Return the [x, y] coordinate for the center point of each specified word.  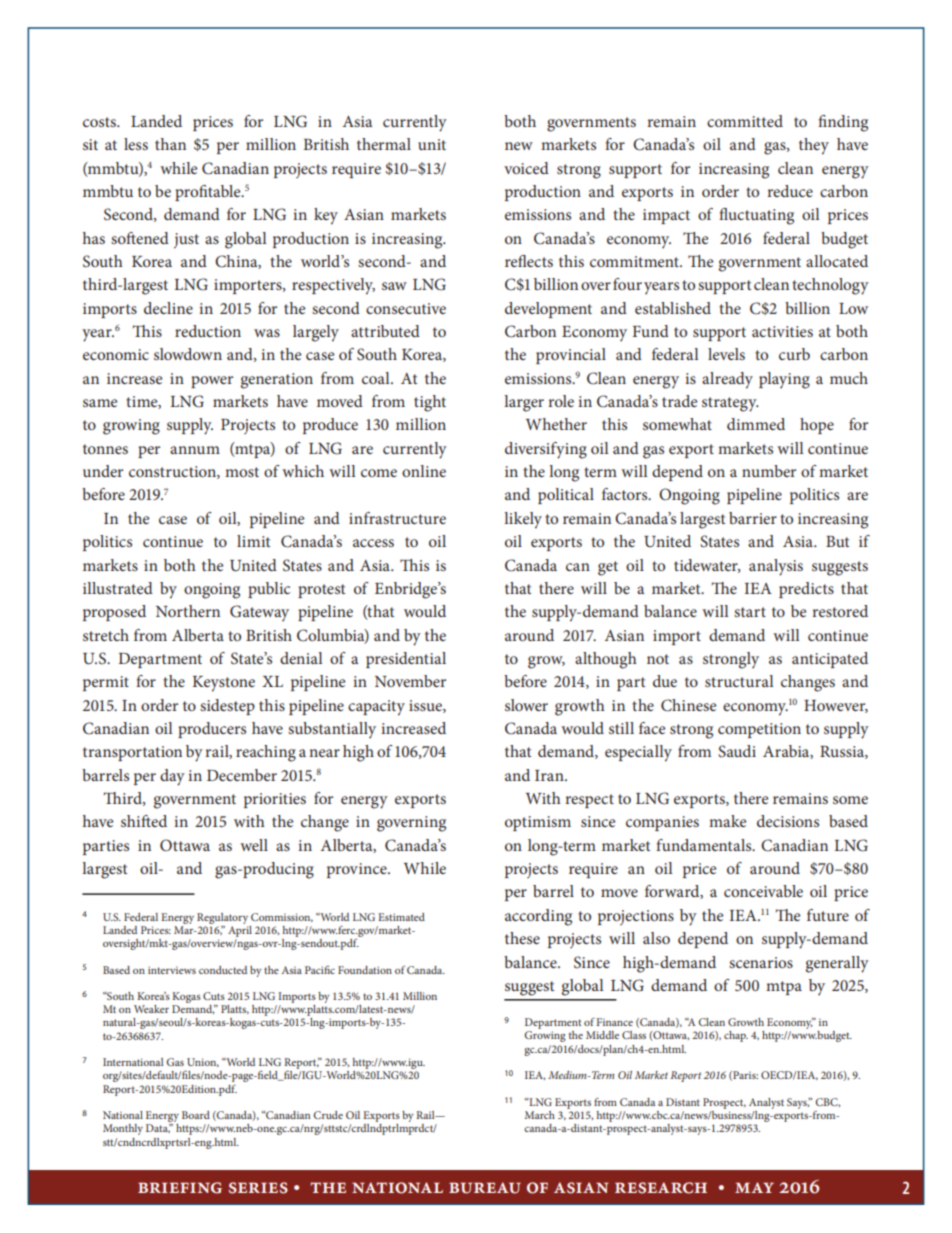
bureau [485, 1188]
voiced [526, 168]
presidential [406, 660]
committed [745, 121]
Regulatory [222, 918]
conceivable [763, 891]
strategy [730, 404]
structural [739, 681]
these [522, 938]
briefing [180, 1188]
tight [430, 403]
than [170, 144]
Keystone [224, 684]
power [212, 382]
